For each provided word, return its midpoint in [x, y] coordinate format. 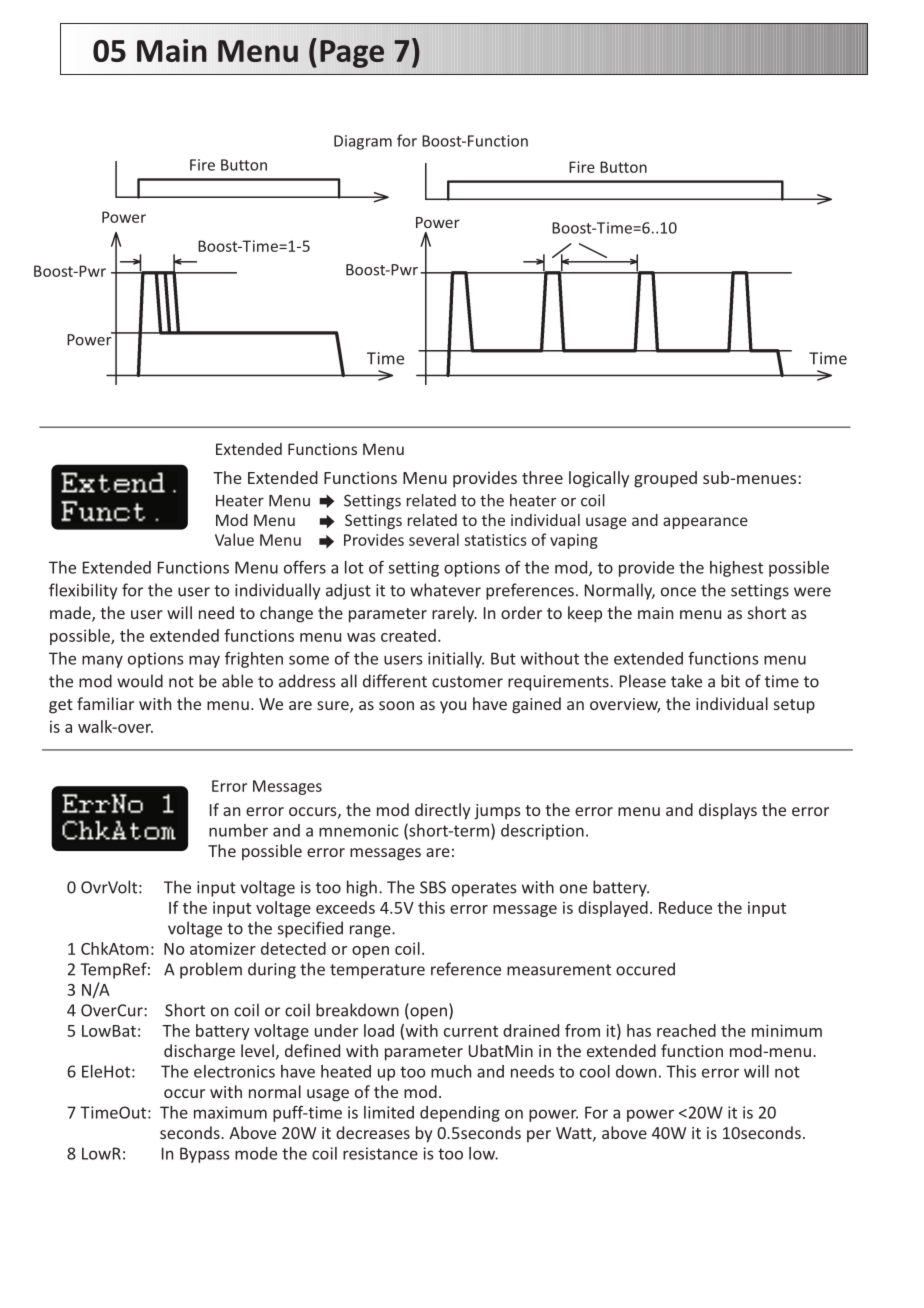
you [453, 707]
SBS [433, 887]
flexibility [83, 591]
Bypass [204, 1155]
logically [599, 479]
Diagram [363, 142]
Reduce [685, 907]
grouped [665, 479]
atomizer [223, 949]
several [434, 539]
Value [234, 539]
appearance [705, 523]
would [140, 681]
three [542, 477]
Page [352, 54]
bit [730, 681]
